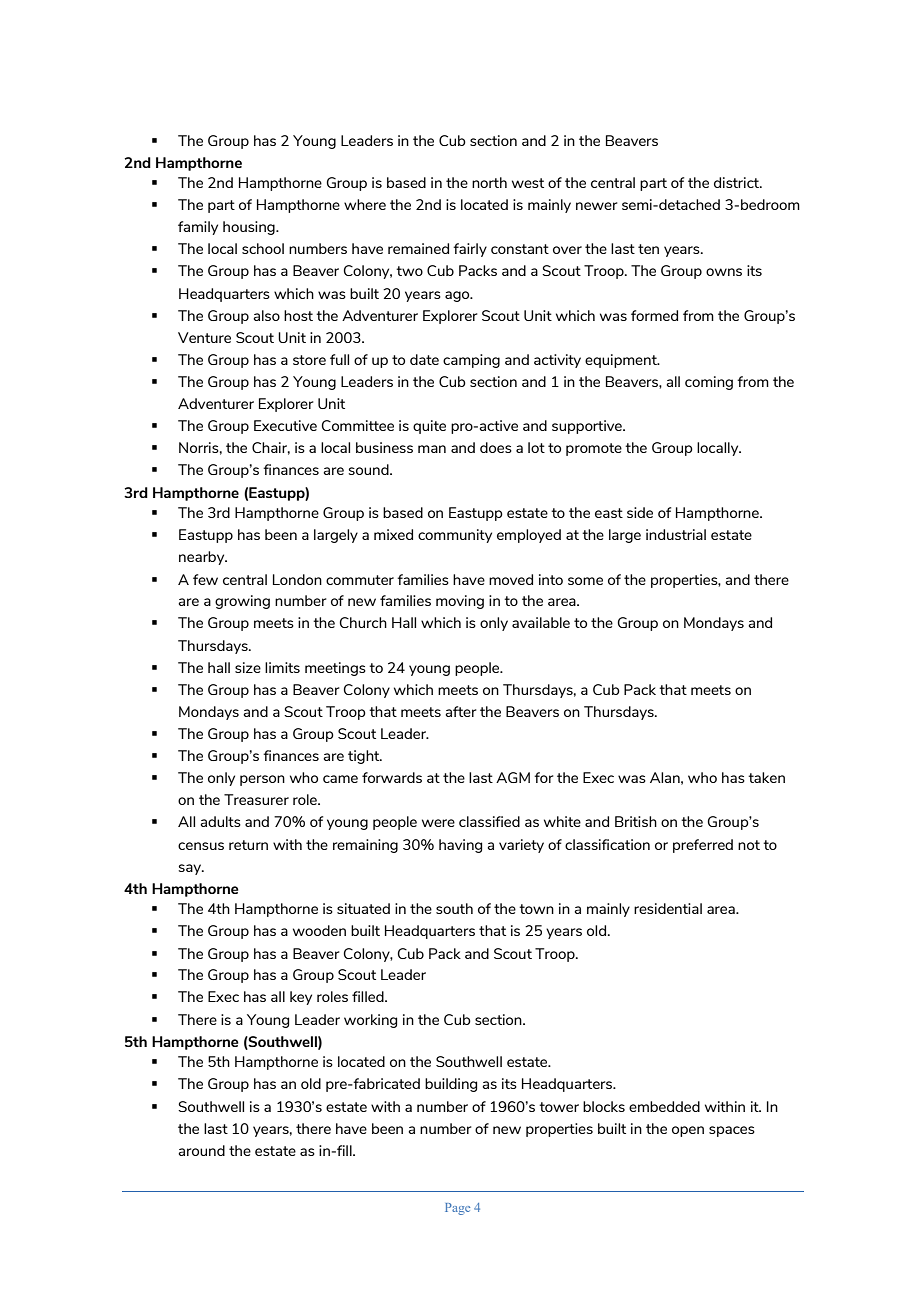 This document has height=1308, width=924. Describe the element at coordinates (201, 1150) in the document. I see `around` at that location.
